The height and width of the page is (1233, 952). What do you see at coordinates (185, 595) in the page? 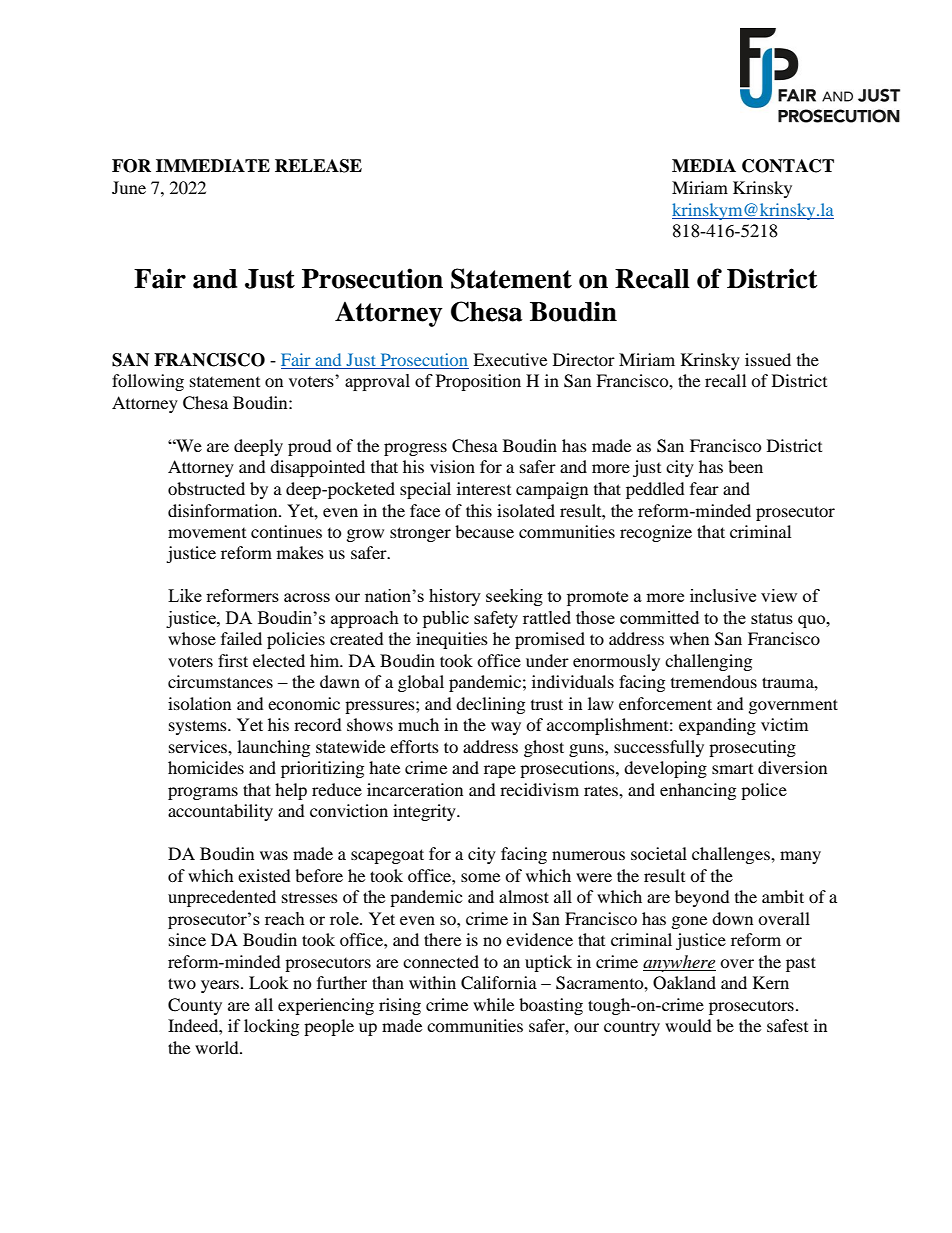
I see `Like` at bounding box center [185, 595].
